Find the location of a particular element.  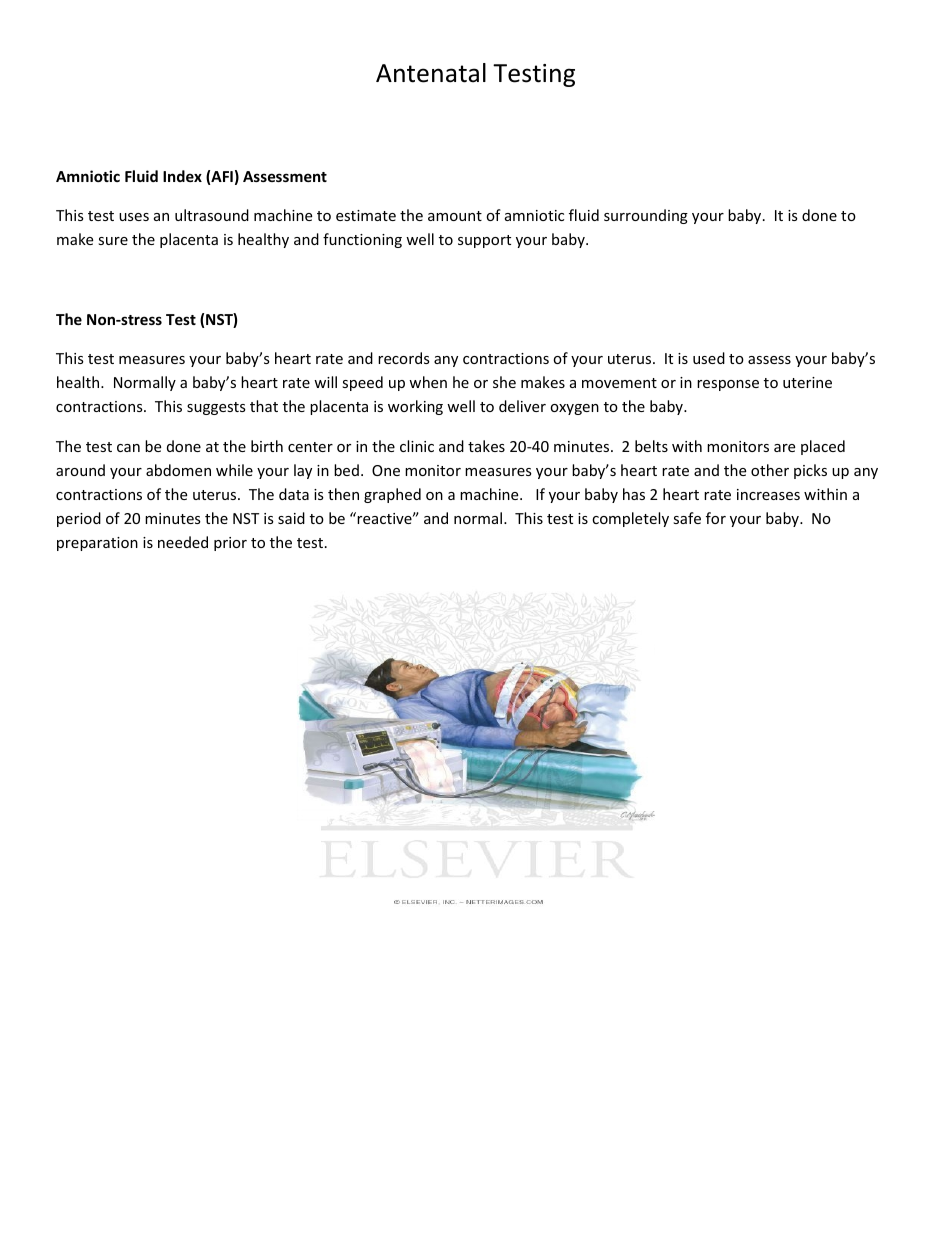

response is located at coordinates (728, 385).
